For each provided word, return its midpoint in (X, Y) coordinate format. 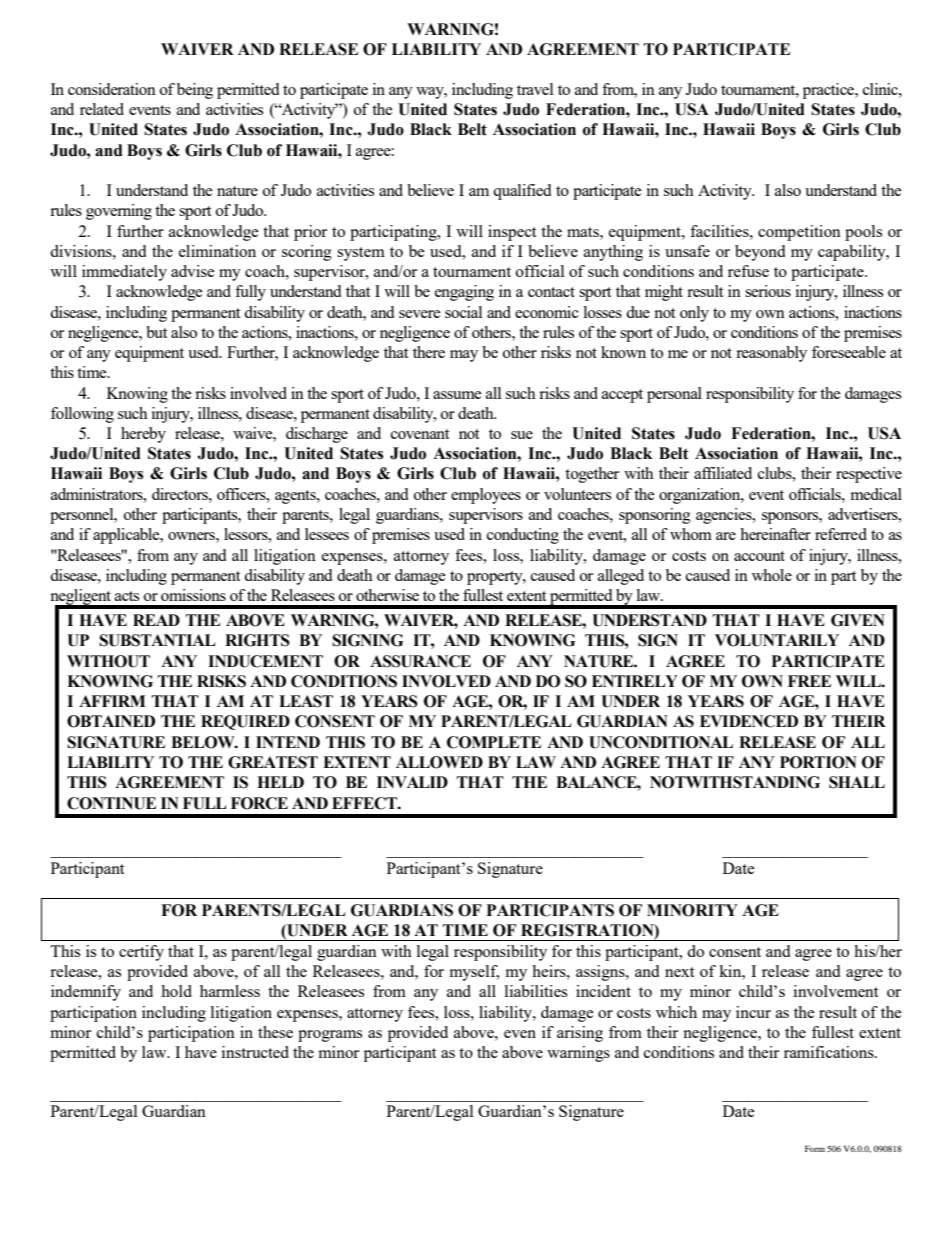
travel (535, 89)
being (195, 91)
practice (829, 91)
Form (815, 1148)
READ (156, 620)
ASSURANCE (420, 661)
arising (580, 1034)
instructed (255, 1052)
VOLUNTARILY (777, 640)
